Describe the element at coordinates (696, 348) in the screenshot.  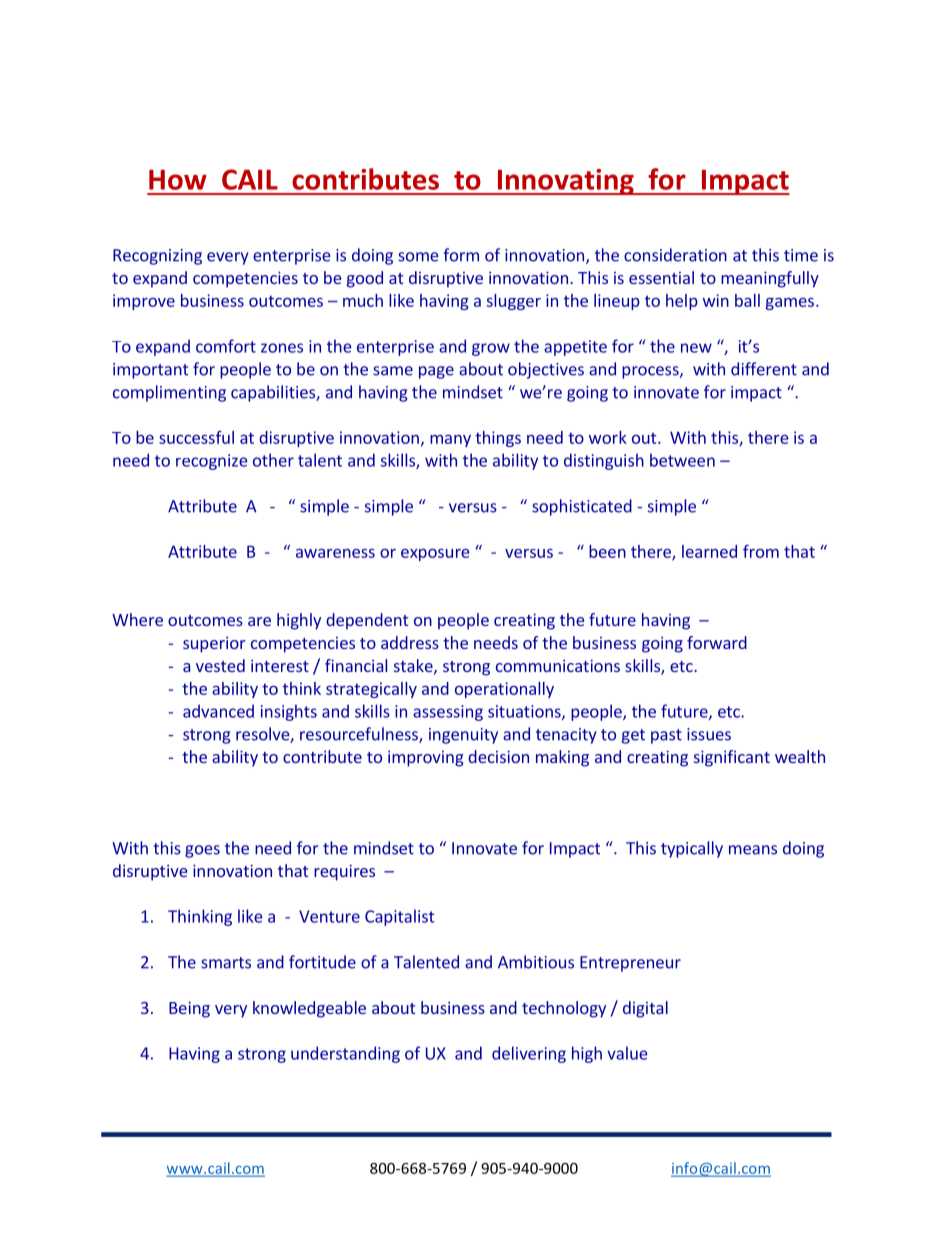
I see `new` at that location.
